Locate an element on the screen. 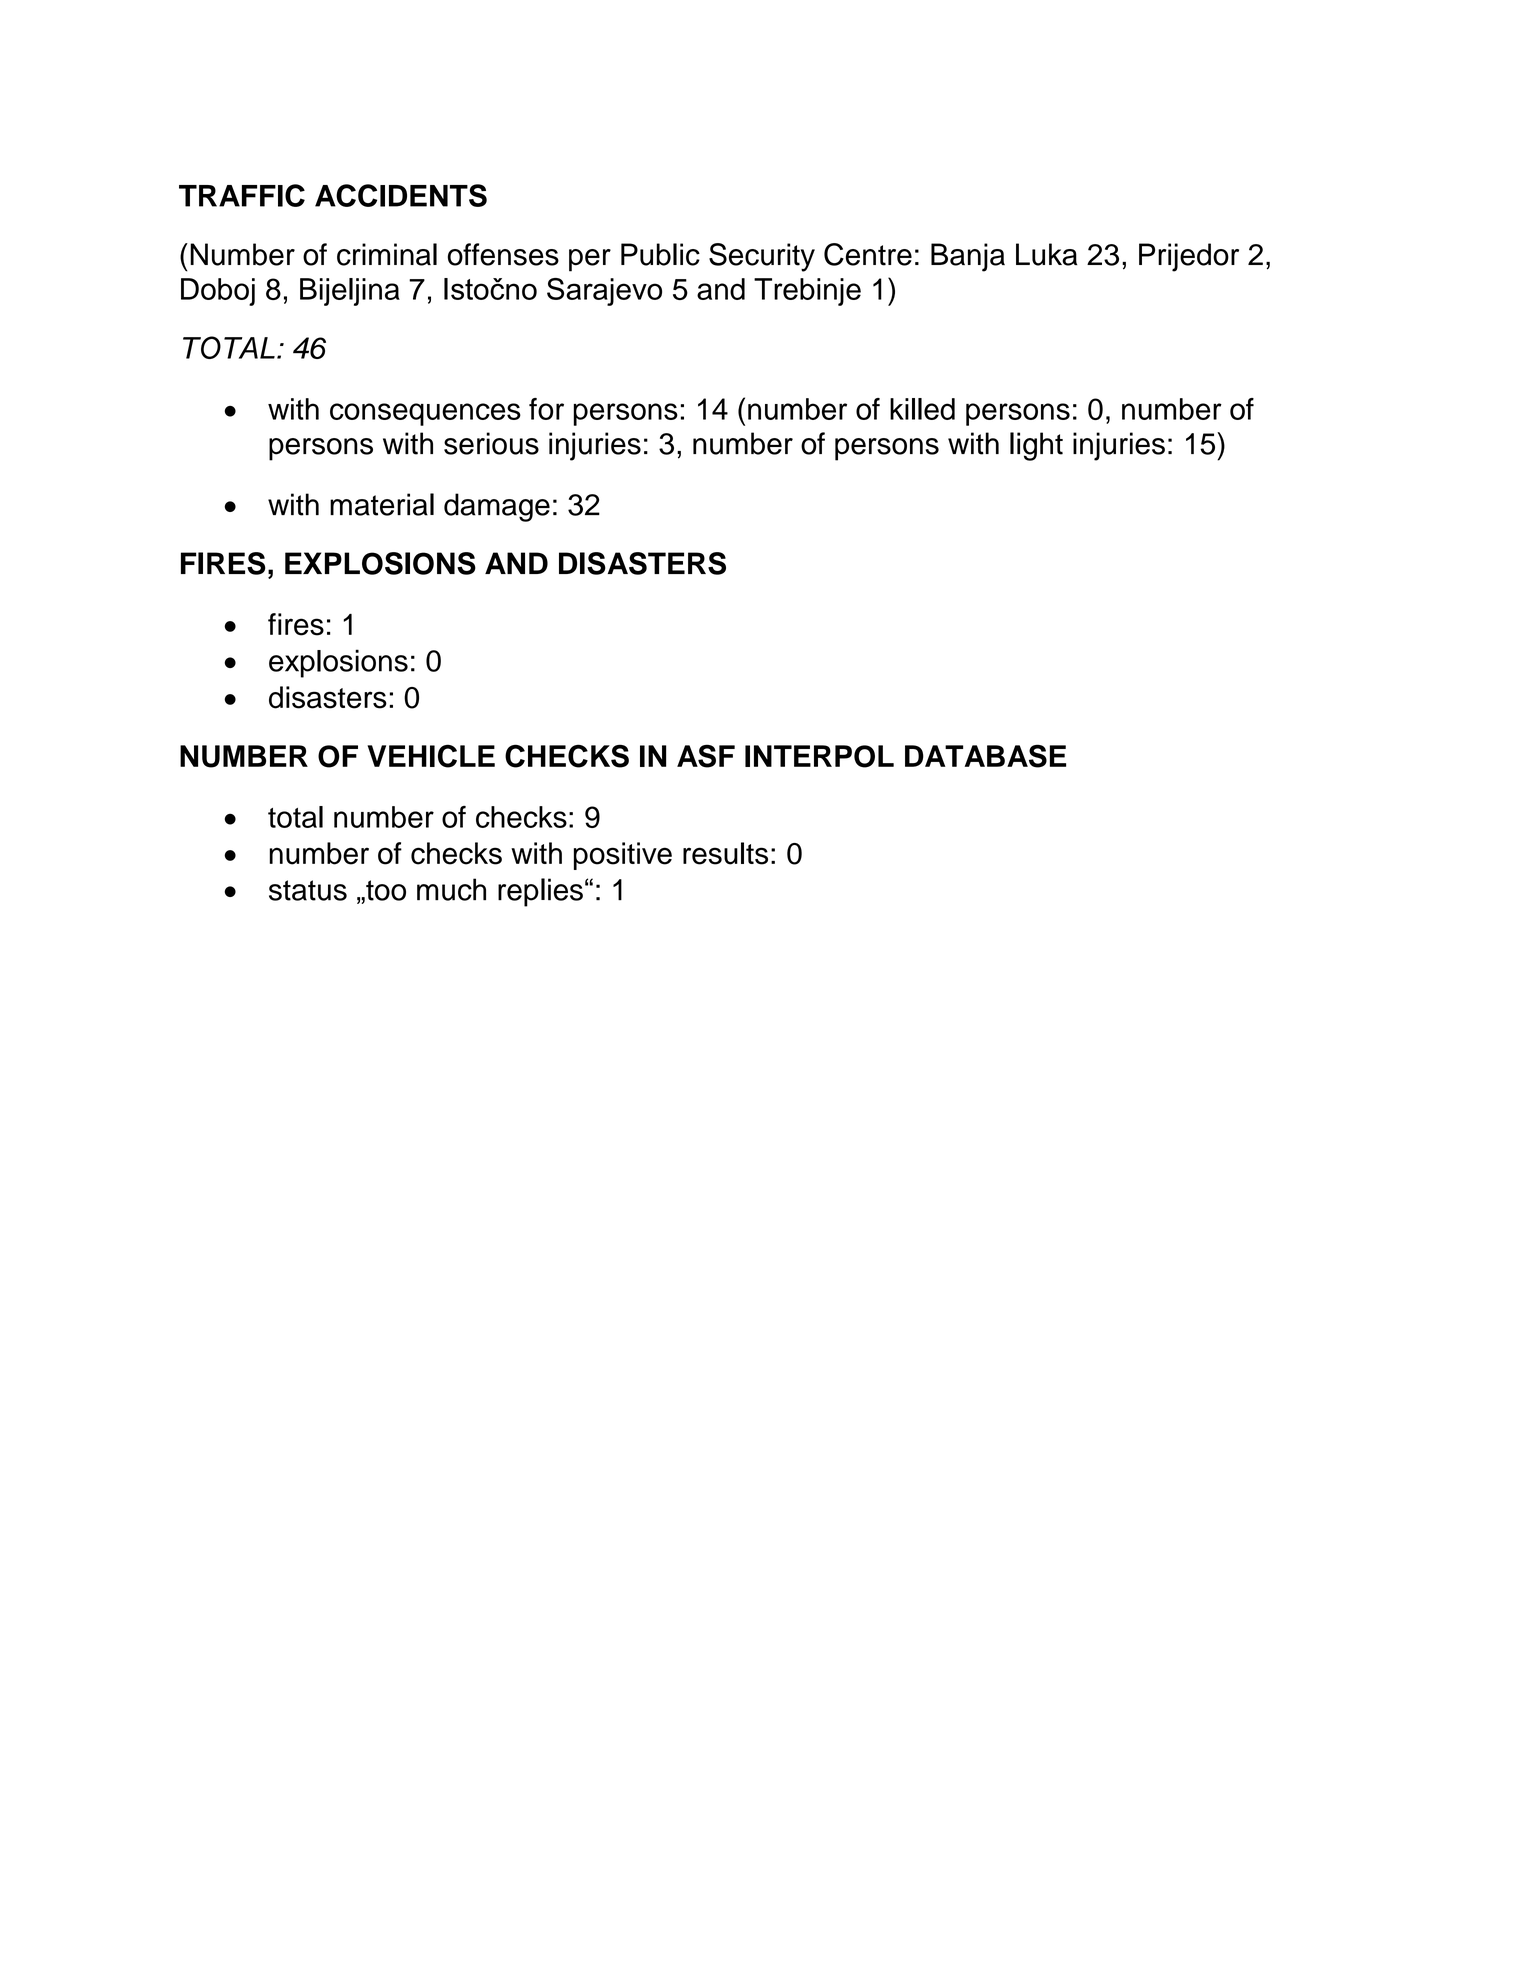  ASF is located at coordinates (706, 756).
